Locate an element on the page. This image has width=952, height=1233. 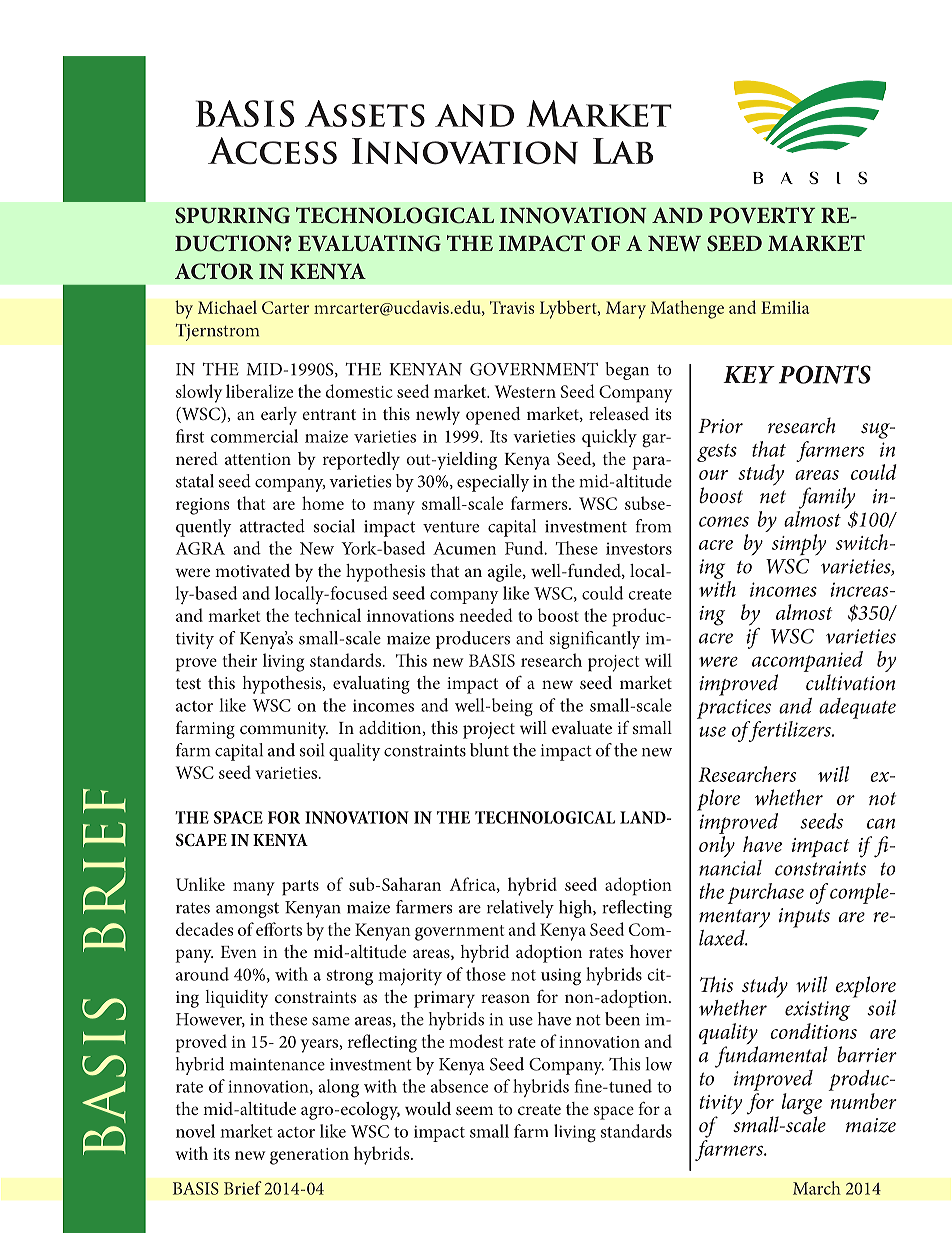
accompanied is located at coordinates (807, 663).
